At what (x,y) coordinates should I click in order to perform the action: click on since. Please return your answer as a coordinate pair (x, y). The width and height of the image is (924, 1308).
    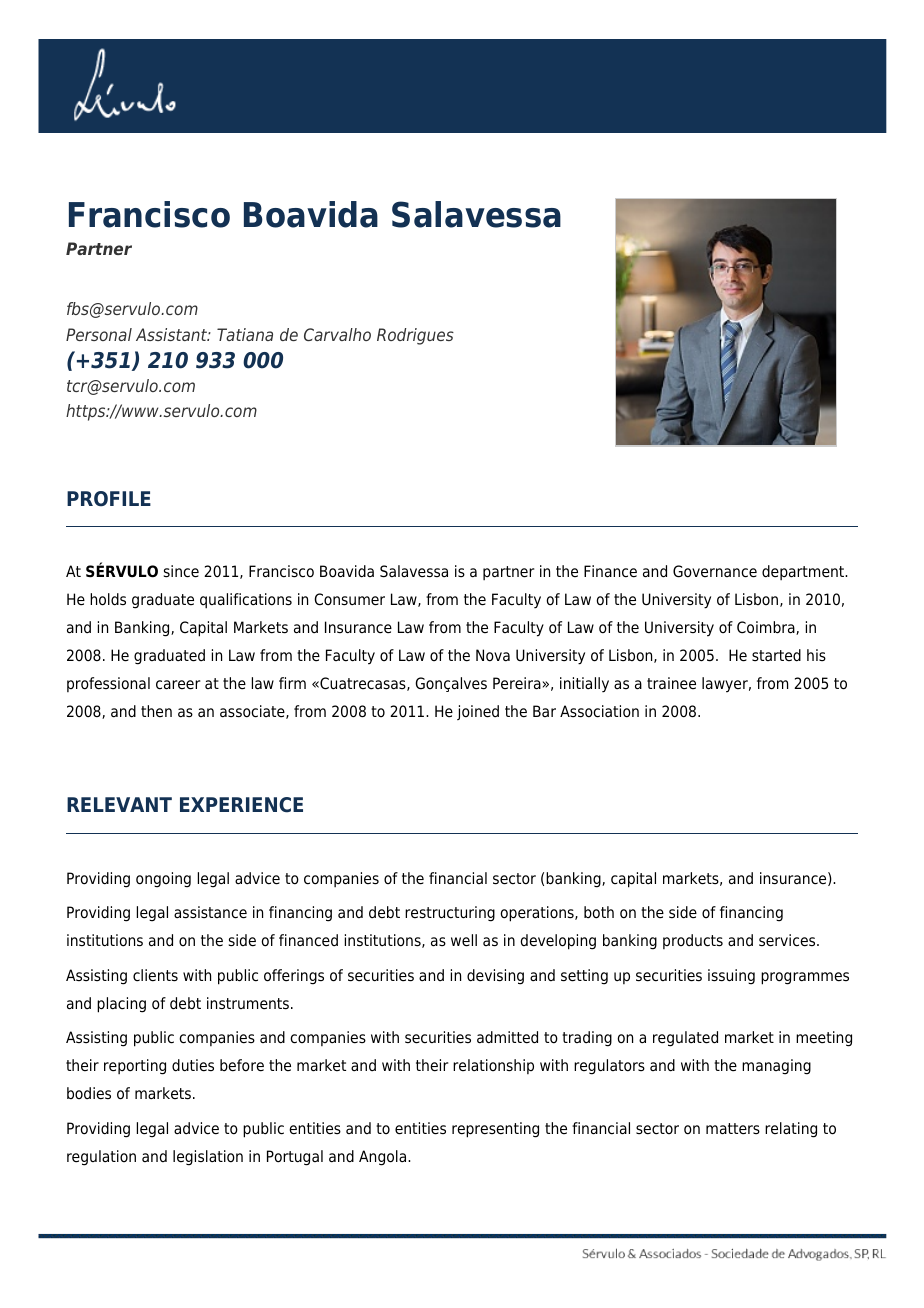
    Looking at the image, I should click on (181, 571).
